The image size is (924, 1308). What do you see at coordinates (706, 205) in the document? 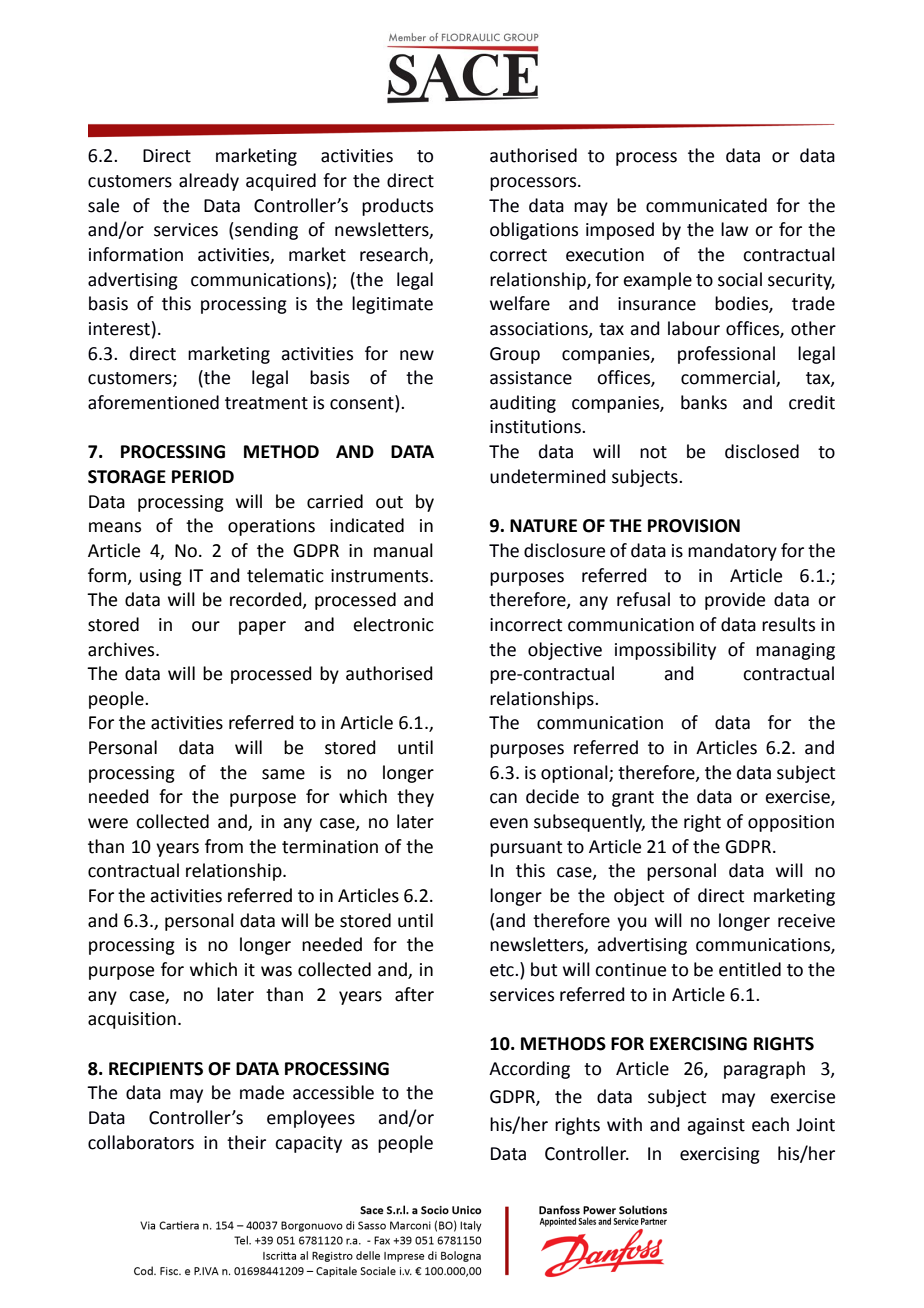
I see `communicated` at bounding box center [706, 205].
